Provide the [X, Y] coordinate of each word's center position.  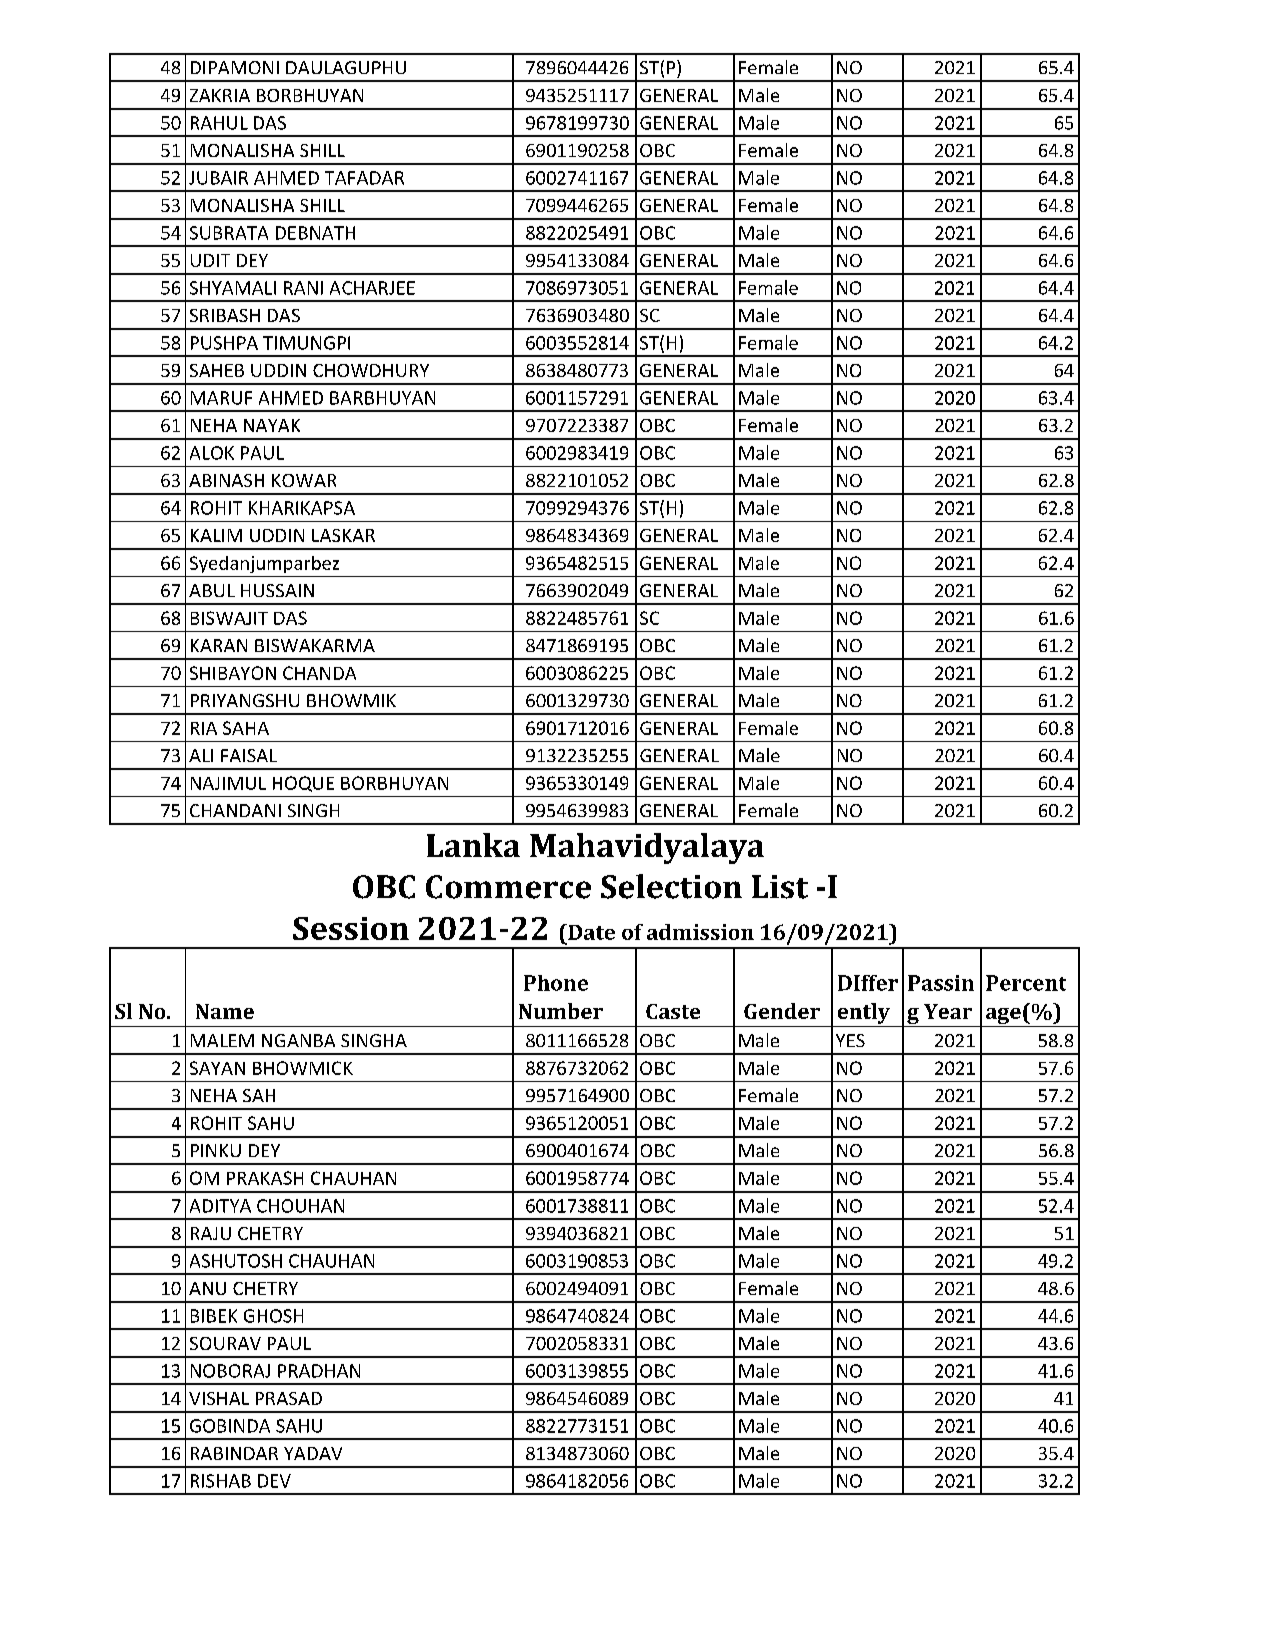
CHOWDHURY [371, 370]
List [780, 887]
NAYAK [272, 425]
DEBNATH [315, 233]
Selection [671, 886]
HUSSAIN [277, 590]
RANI [303, 288]
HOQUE [303, 784]
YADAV [313, 1453]
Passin [941, 983]
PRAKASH [265, 1178]
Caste [673, 1011]
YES [850, 1040]
